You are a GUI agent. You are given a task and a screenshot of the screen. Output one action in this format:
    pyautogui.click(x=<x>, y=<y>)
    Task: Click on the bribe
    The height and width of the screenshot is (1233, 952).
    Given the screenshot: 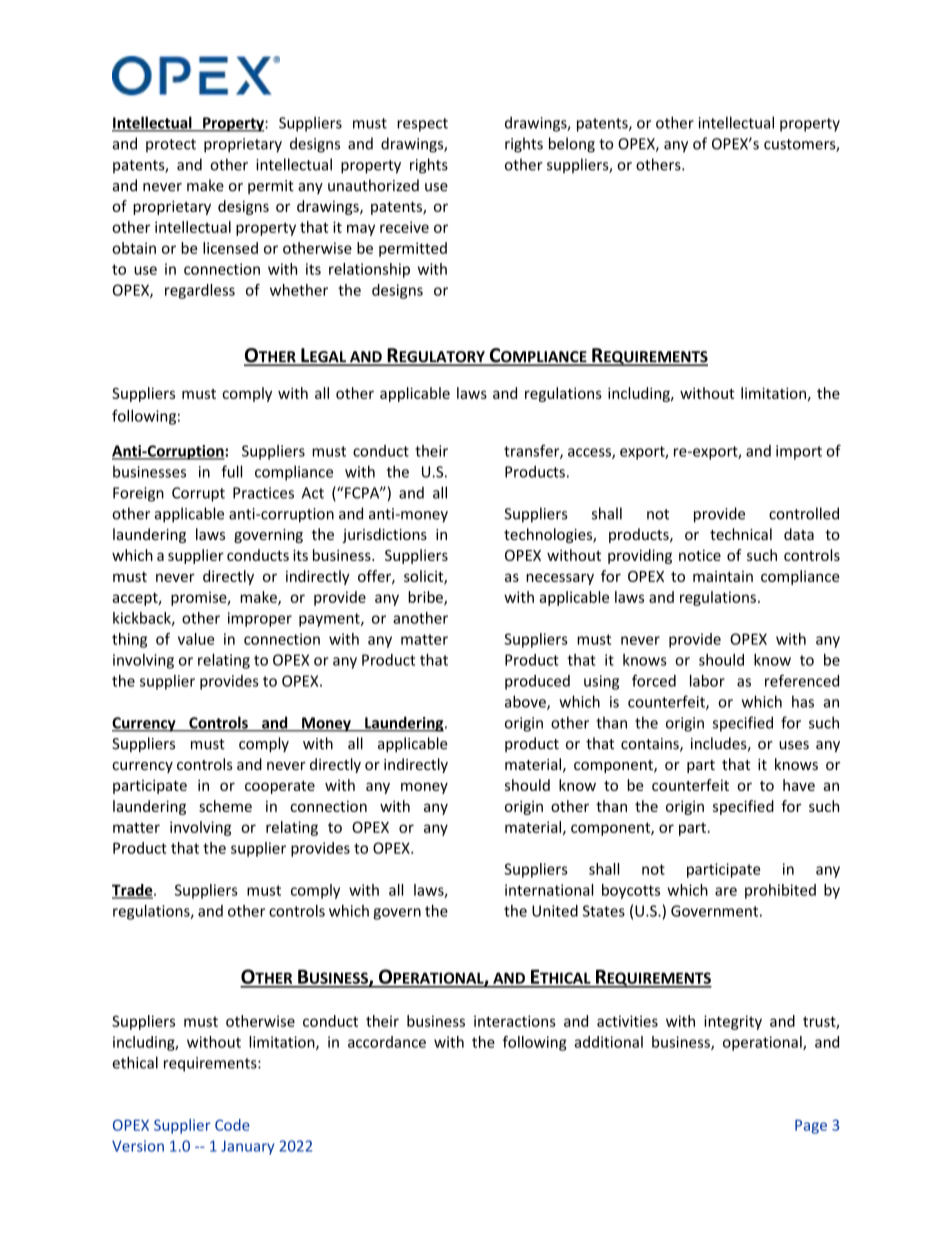 What is the action you would take?
    pyautogui.click(x=426, y=598)
